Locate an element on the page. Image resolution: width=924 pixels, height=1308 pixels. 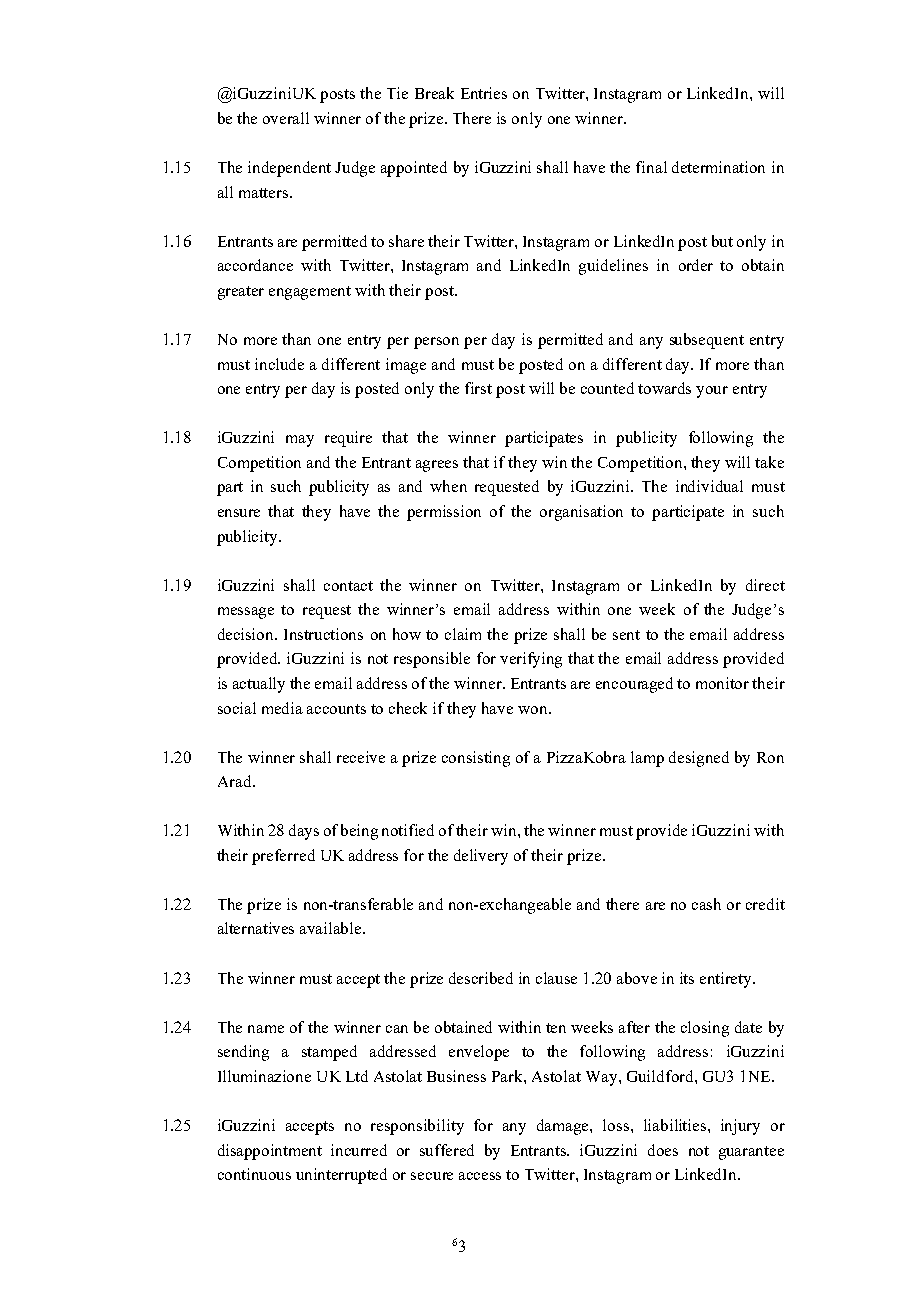
cash is located at coordinates (706, 904).
